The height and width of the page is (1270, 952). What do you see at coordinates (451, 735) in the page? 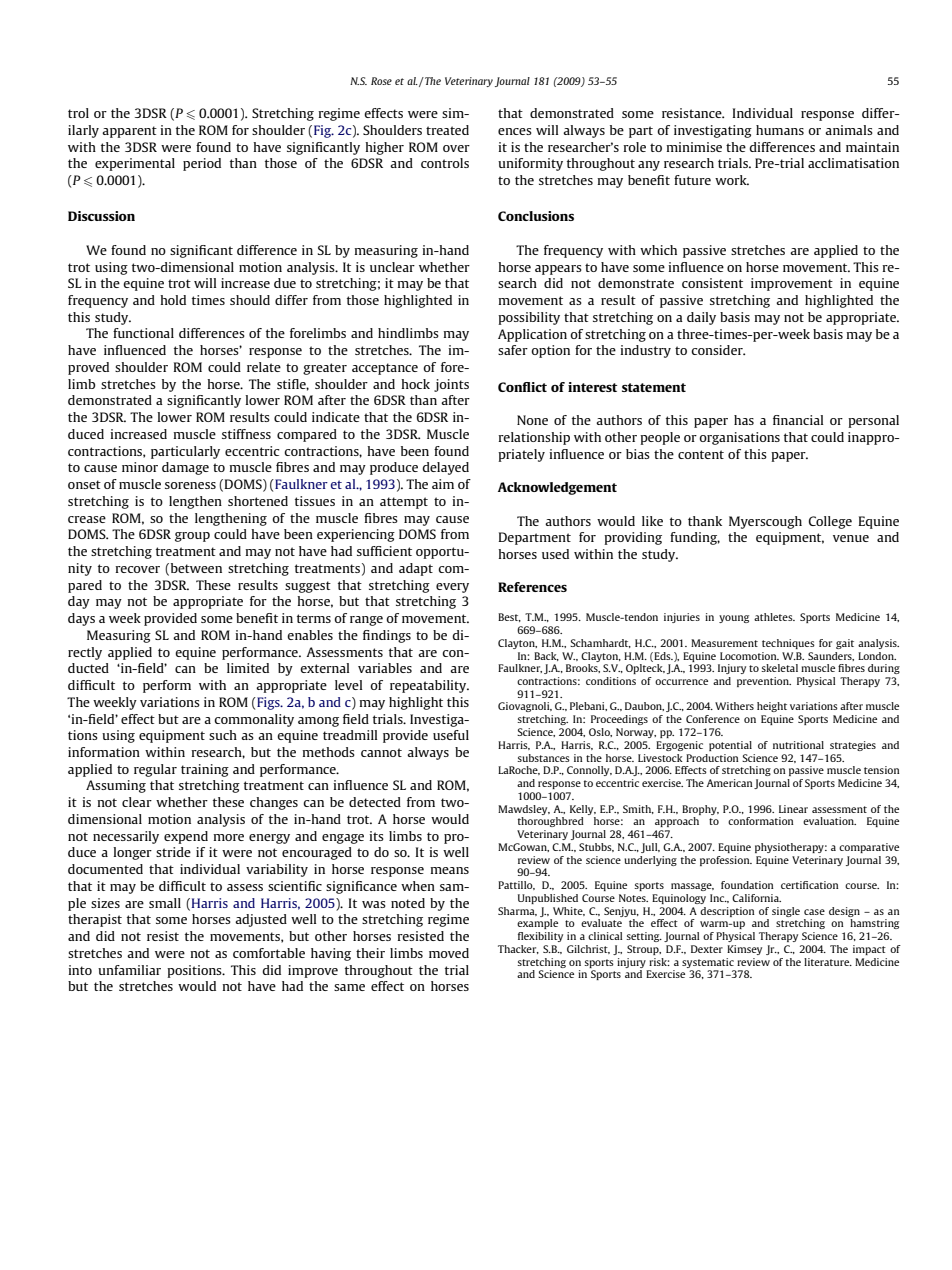
I see `useful` at bounding box center [451, 735].
